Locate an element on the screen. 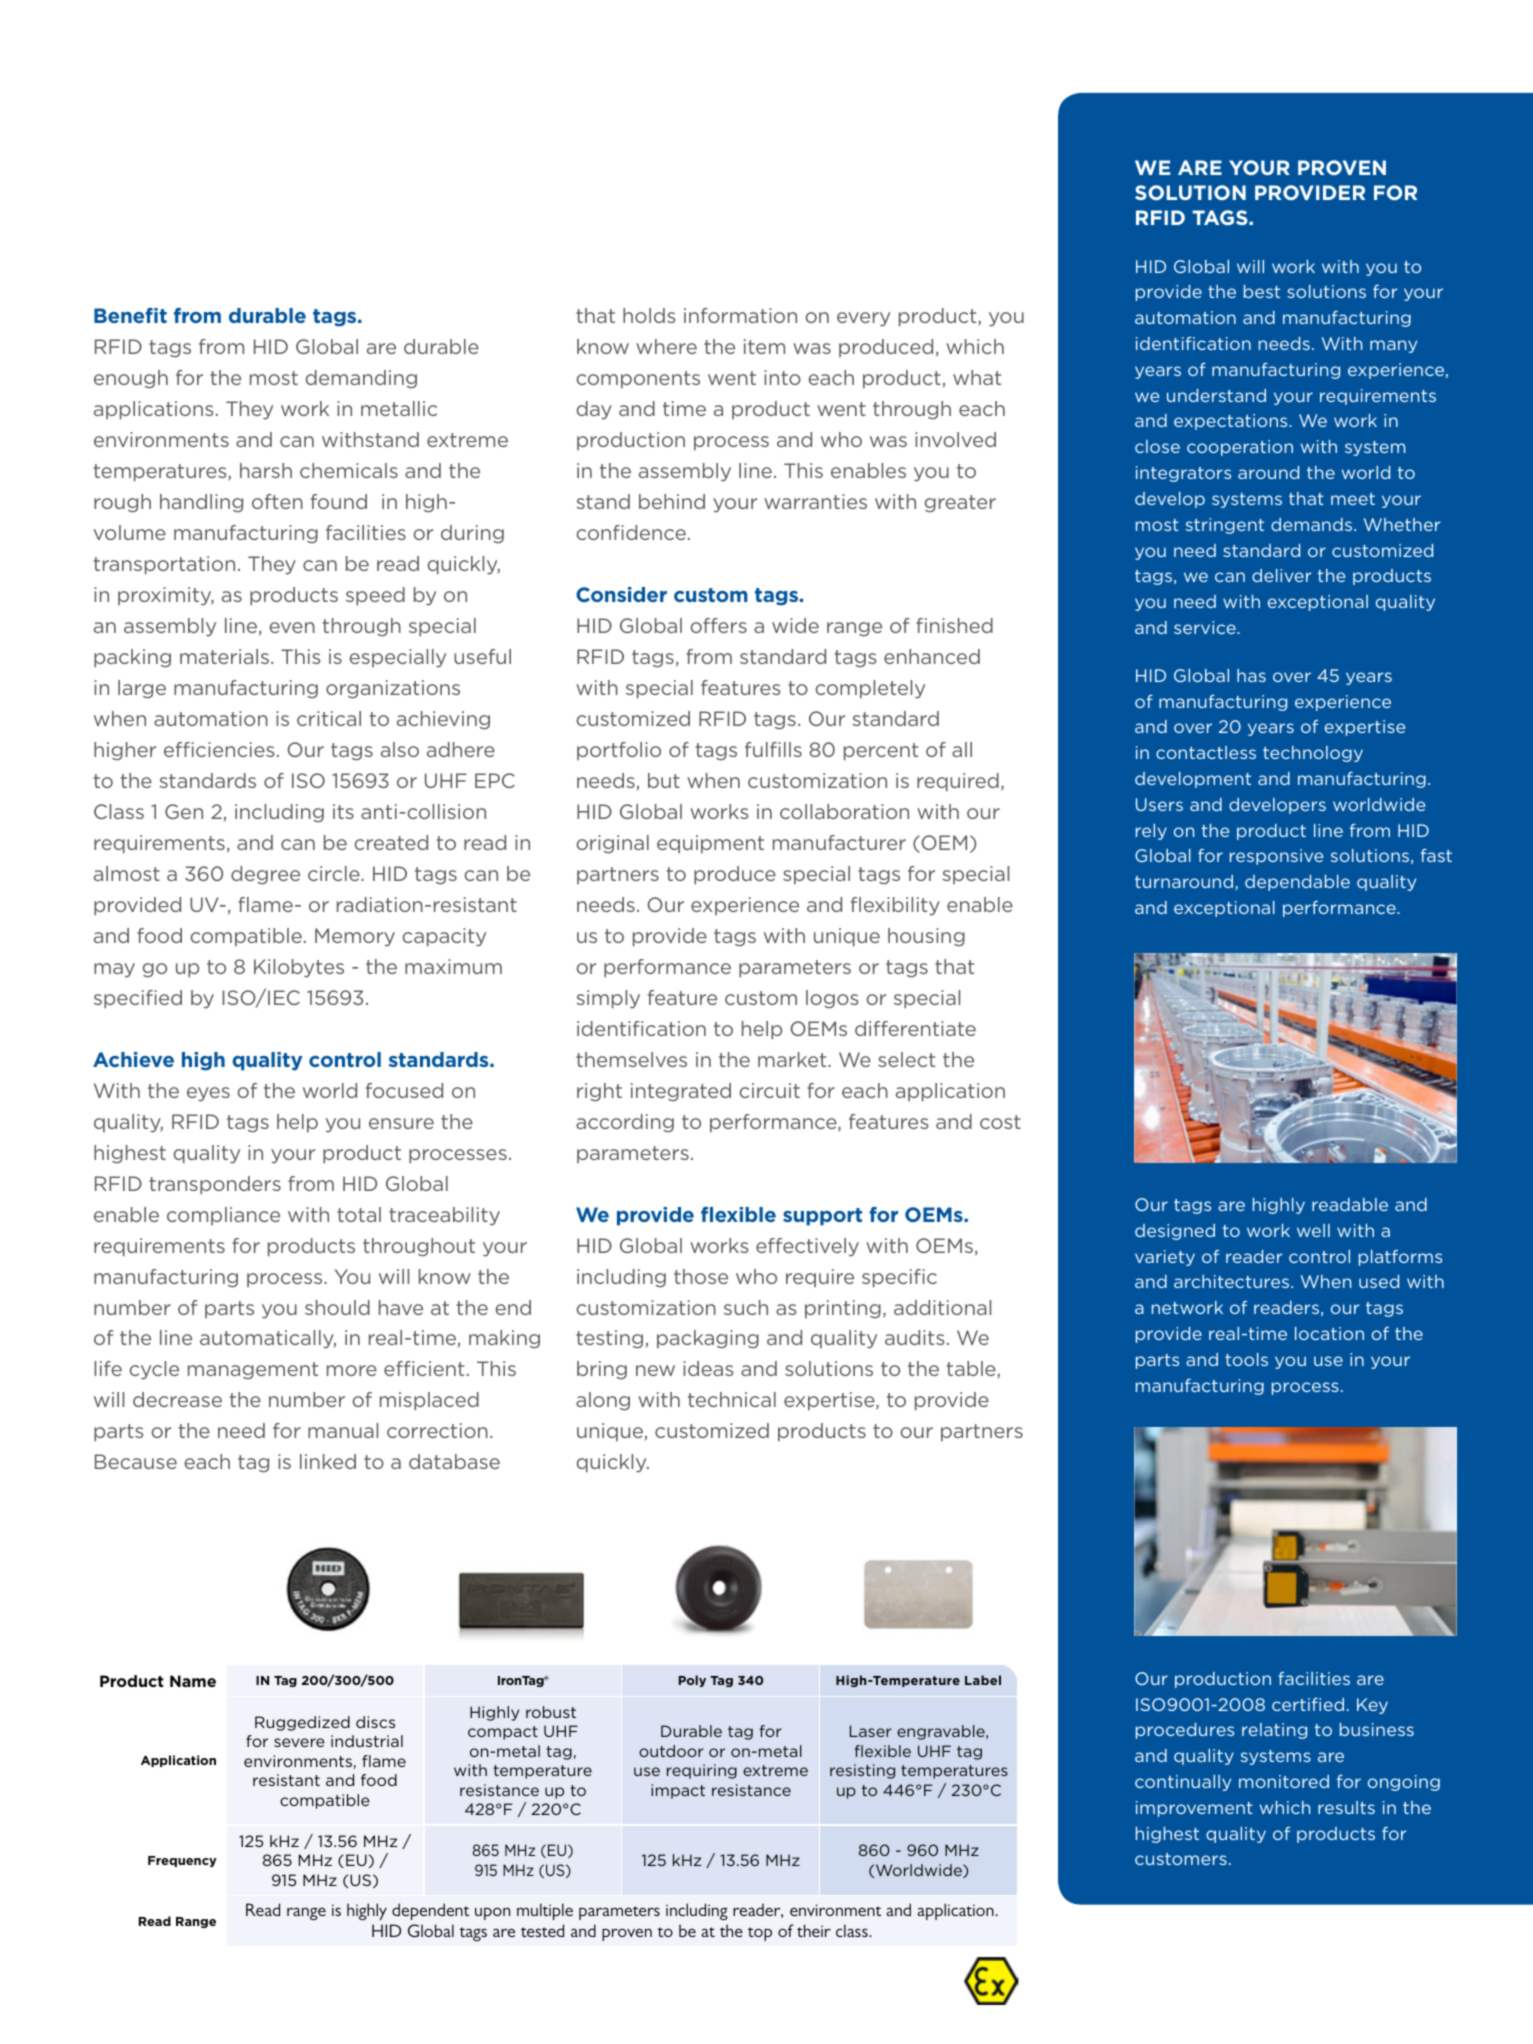  offers is located at coordinates (718, 625).
